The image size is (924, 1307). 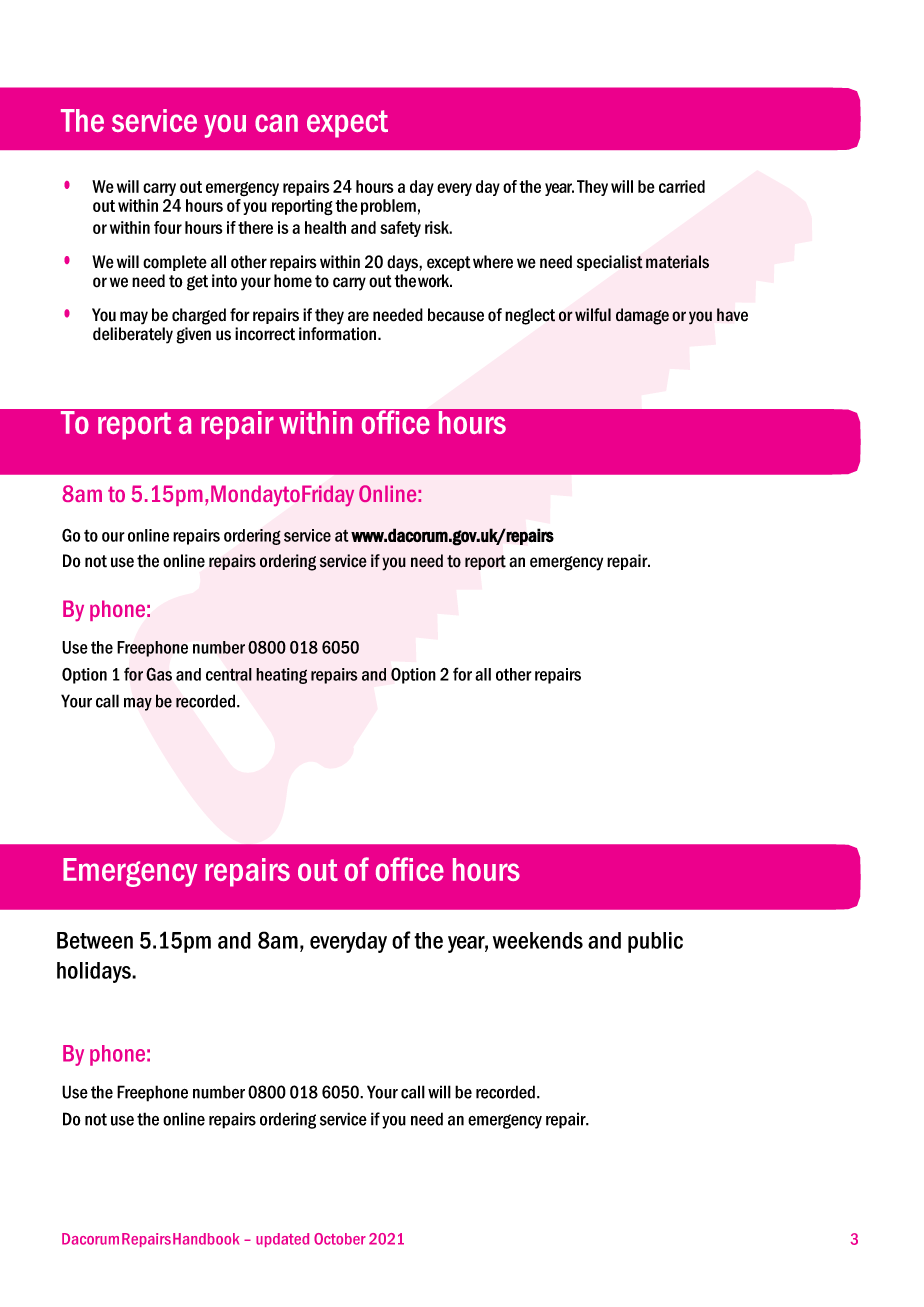 I want to click on updated, so click(x=282, y=1240).
